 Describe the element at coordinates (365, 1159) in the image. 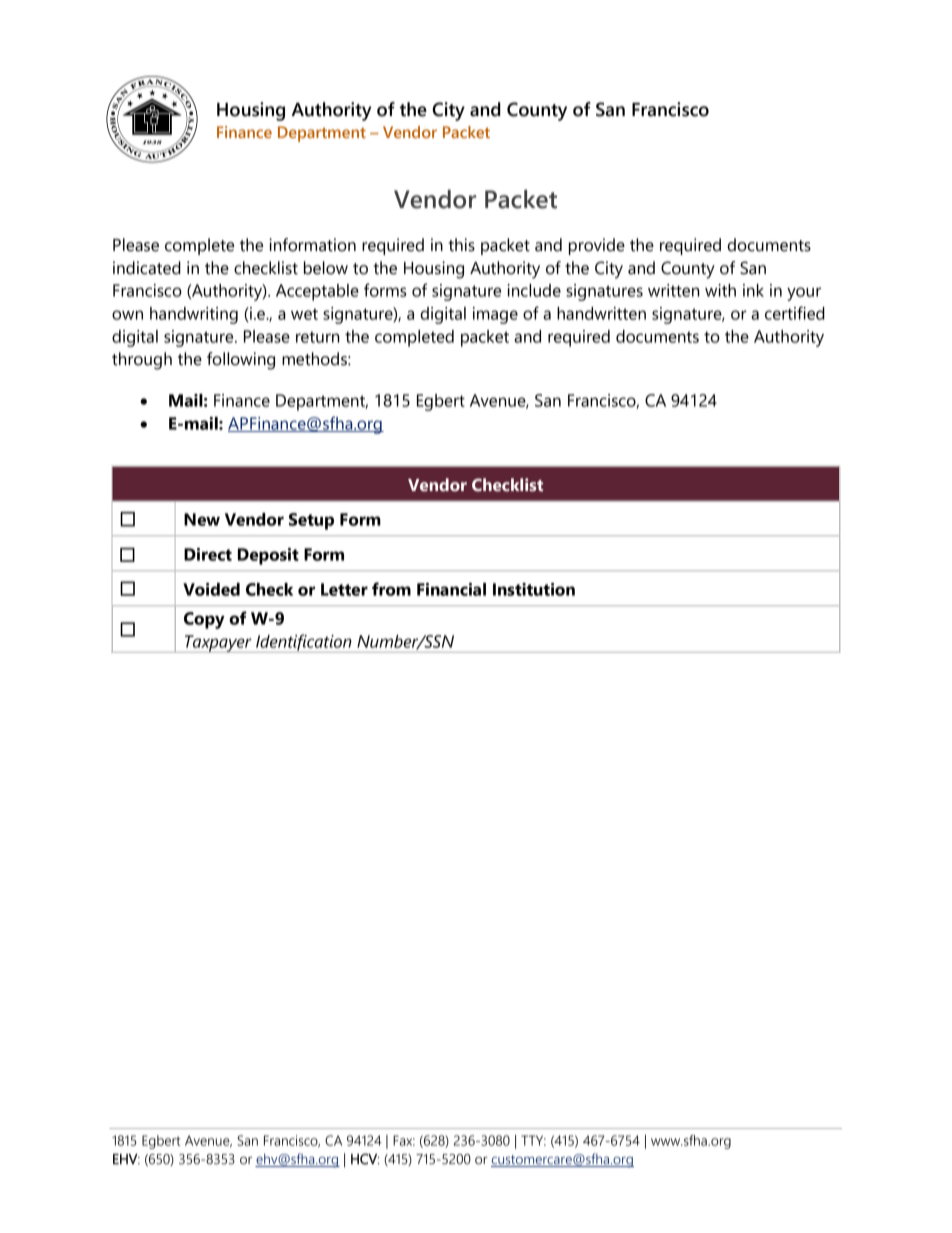

I see `HCV` at that location.
